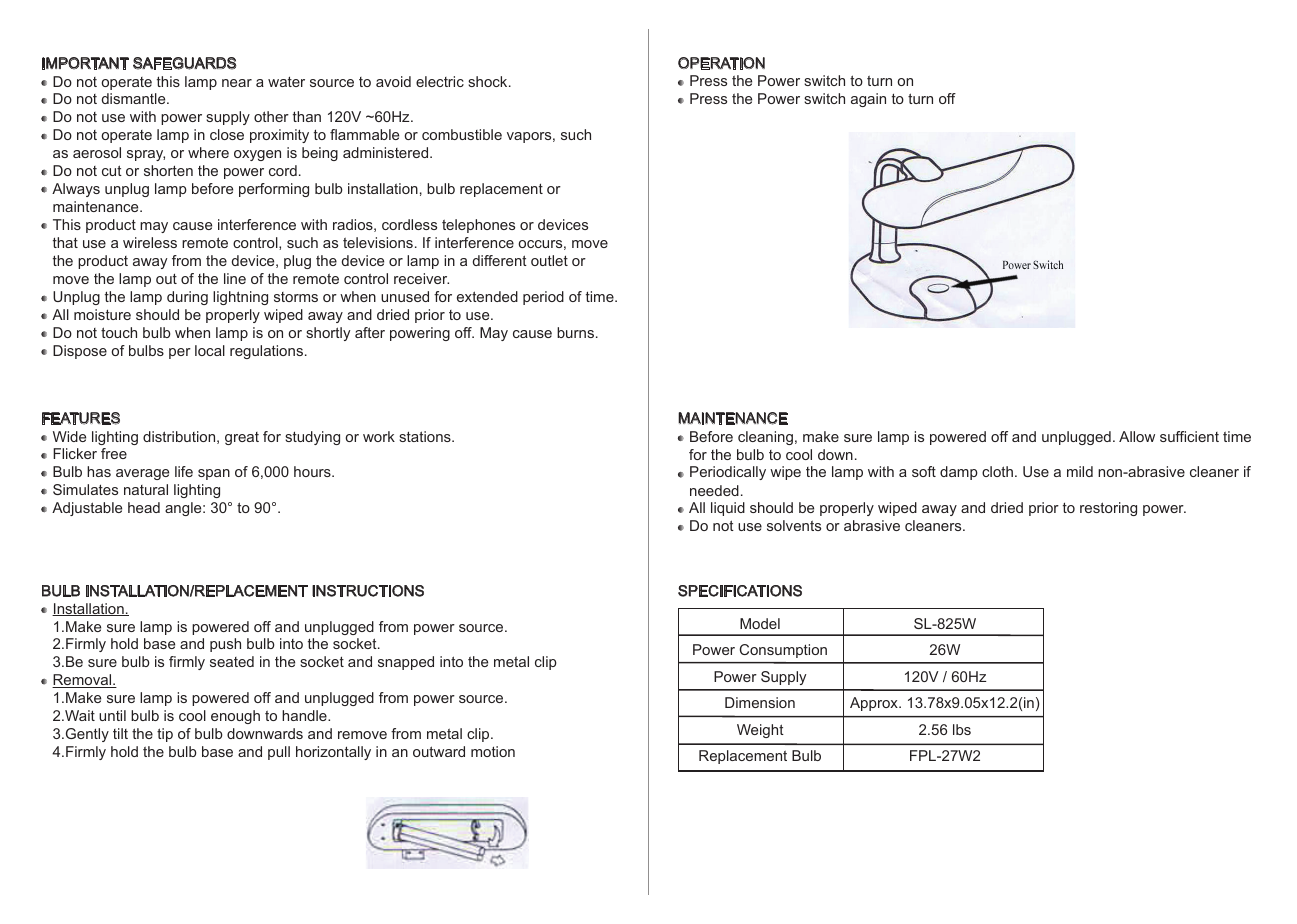 The height and width of the image is (924, 1297). Describe the element at coordinates (765, 438) in the image. I see `cleaning` at that location.
